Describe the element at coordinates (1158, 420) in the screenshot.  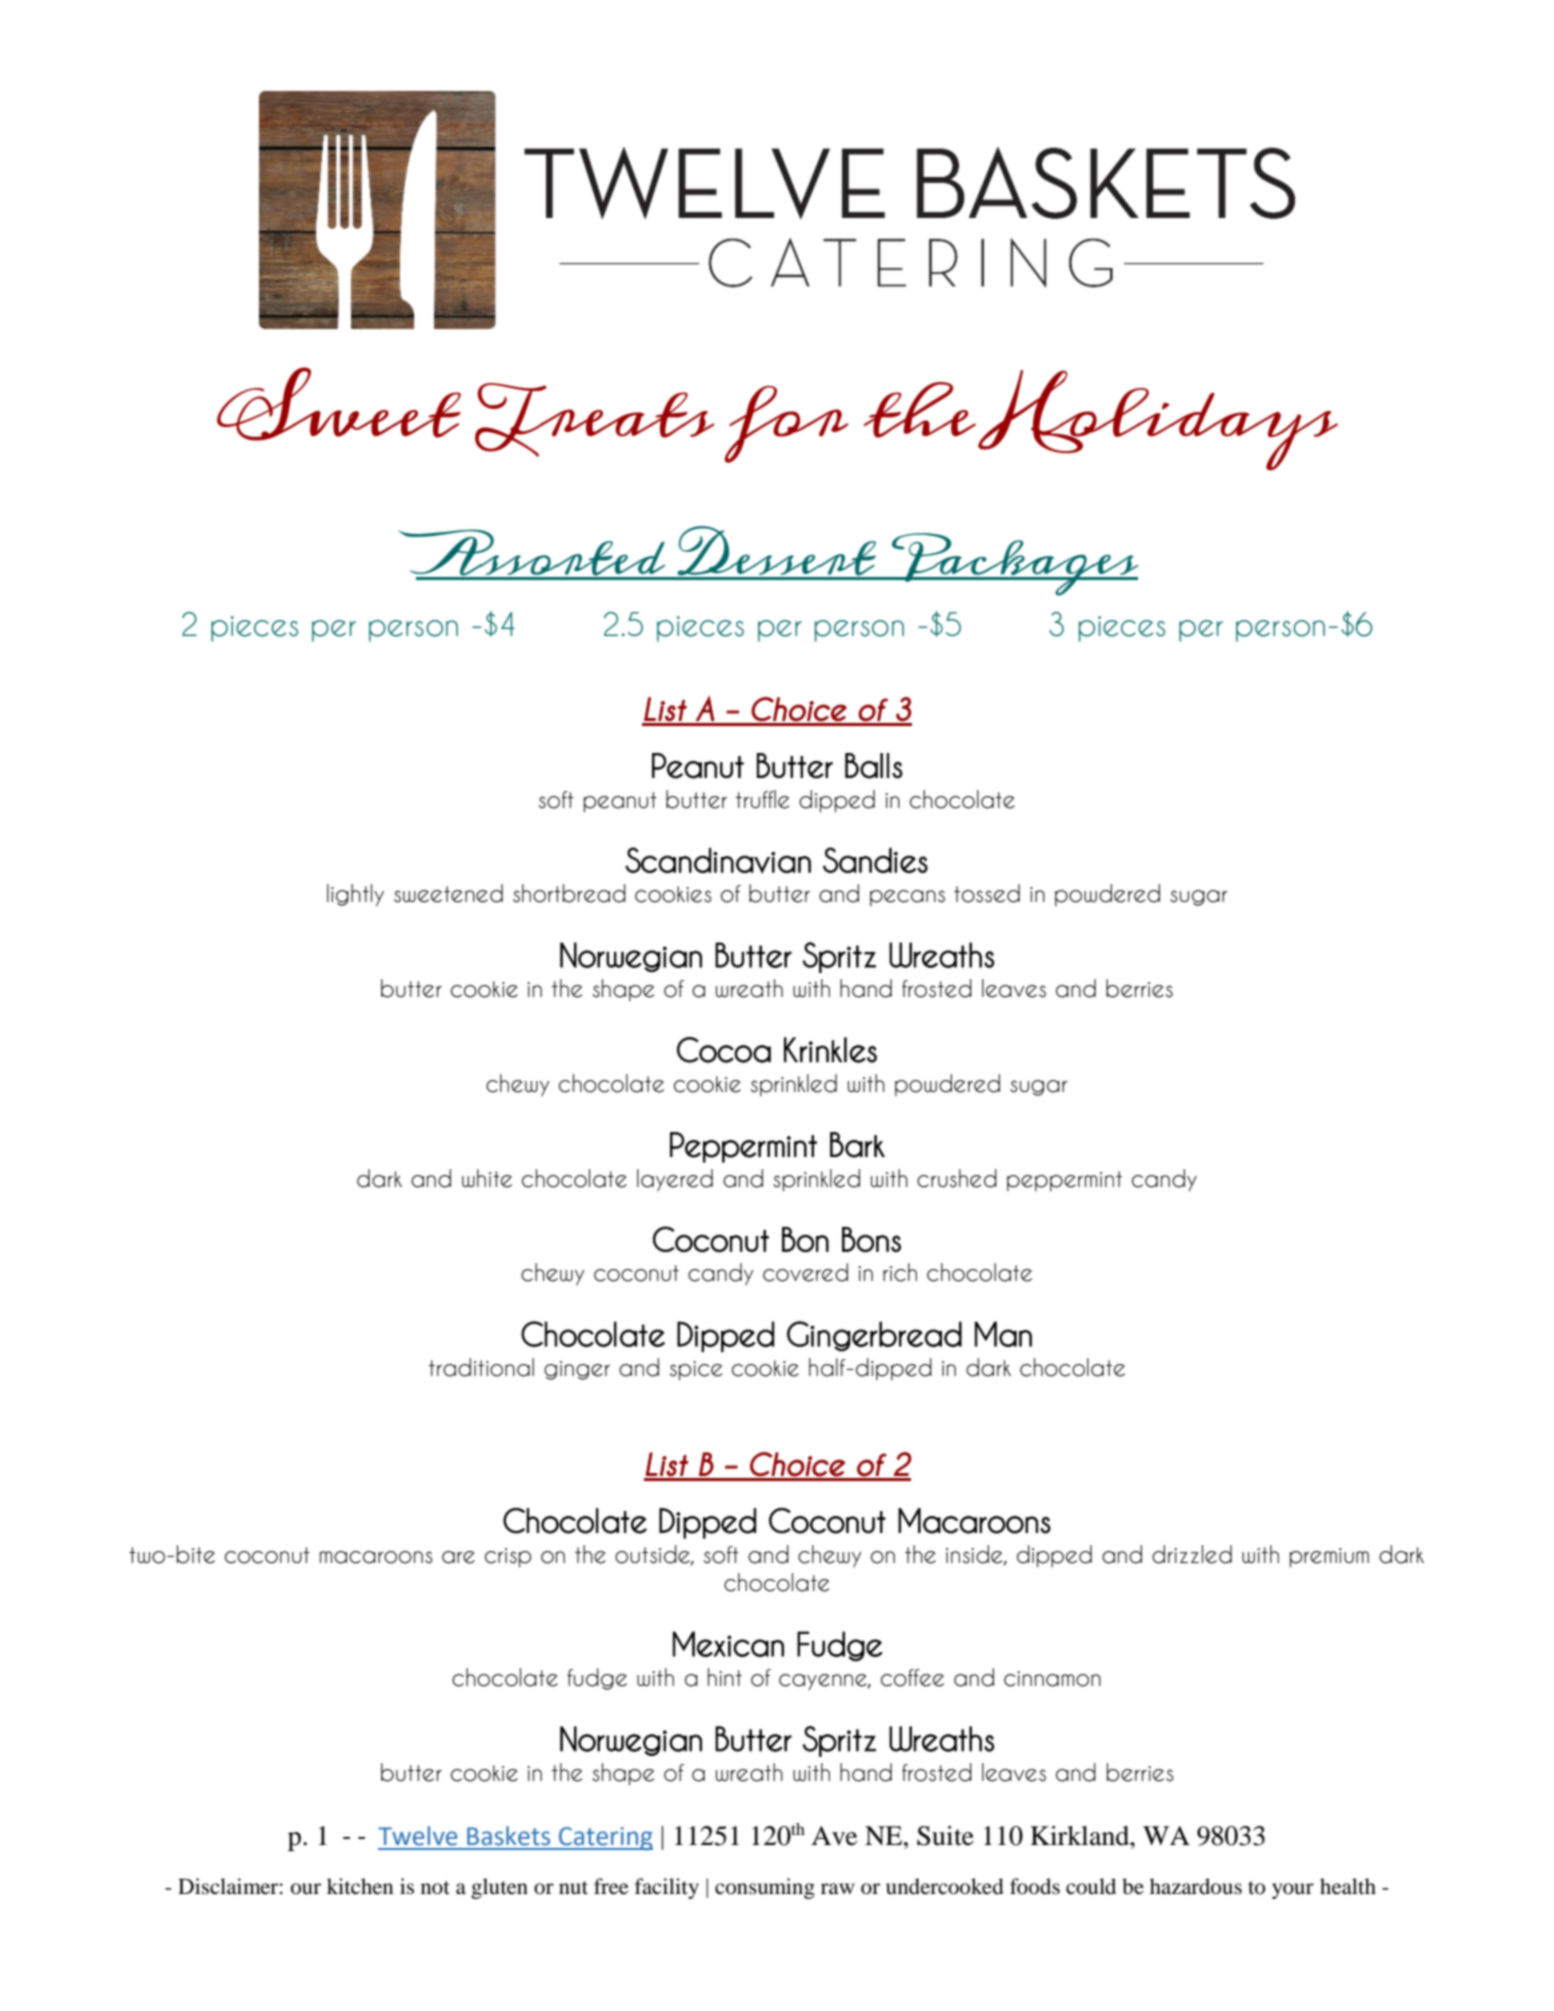
I see `Holidays` at that location.
